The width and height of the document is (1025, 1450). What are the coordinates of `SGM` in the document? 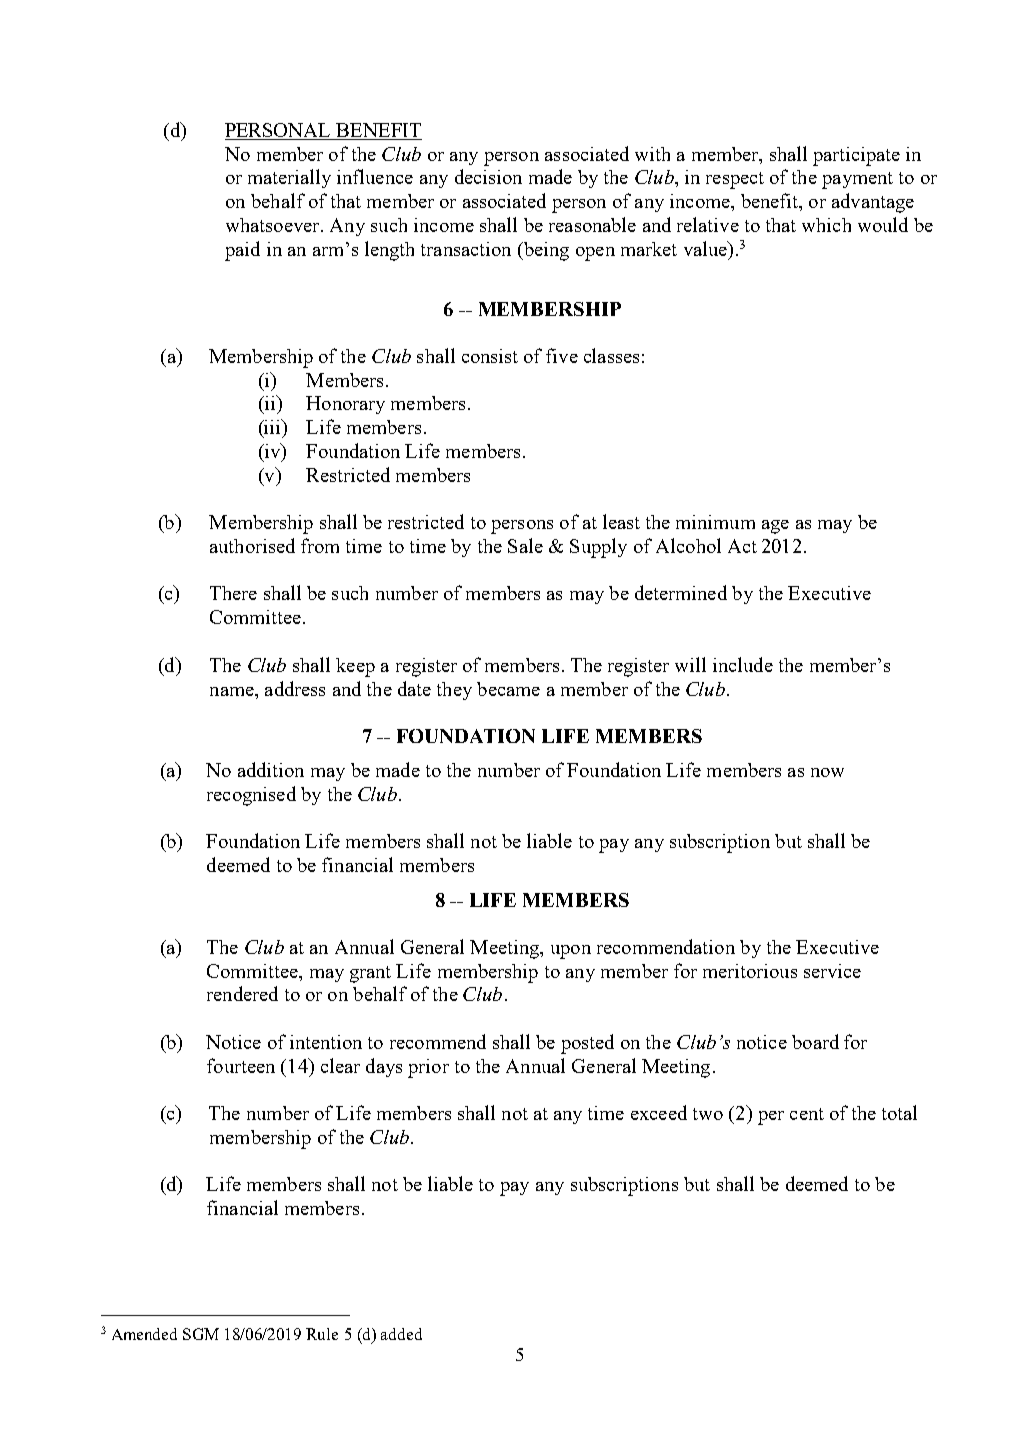 It's located at (201, 1334).
